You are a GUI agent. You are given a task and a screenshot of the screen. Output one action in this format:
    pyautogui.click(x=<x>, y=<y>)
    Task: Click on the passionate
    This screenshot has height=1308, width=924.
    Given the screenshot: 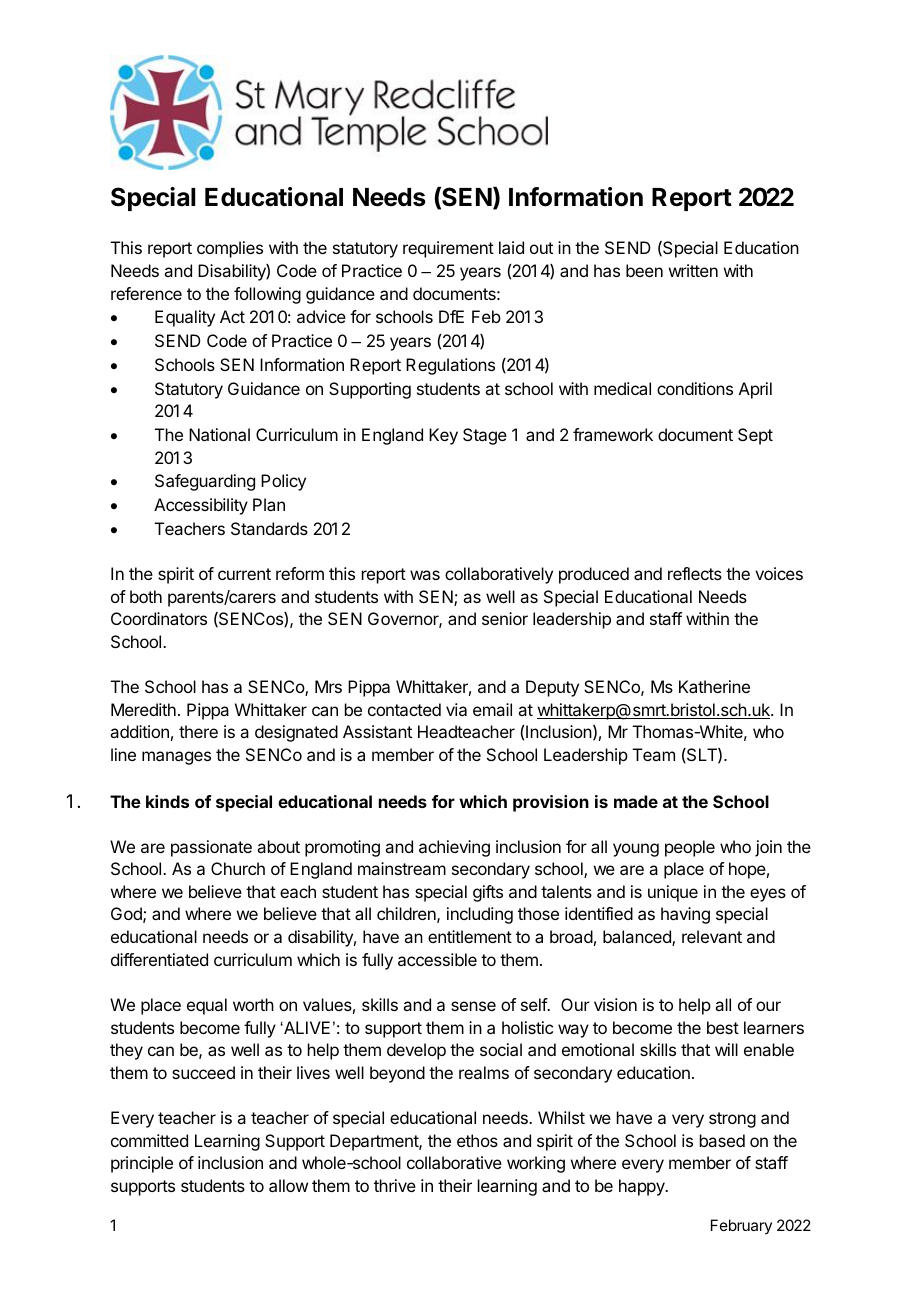 What is the action you would take?
    pyautogui.click(x=211, y=848)
